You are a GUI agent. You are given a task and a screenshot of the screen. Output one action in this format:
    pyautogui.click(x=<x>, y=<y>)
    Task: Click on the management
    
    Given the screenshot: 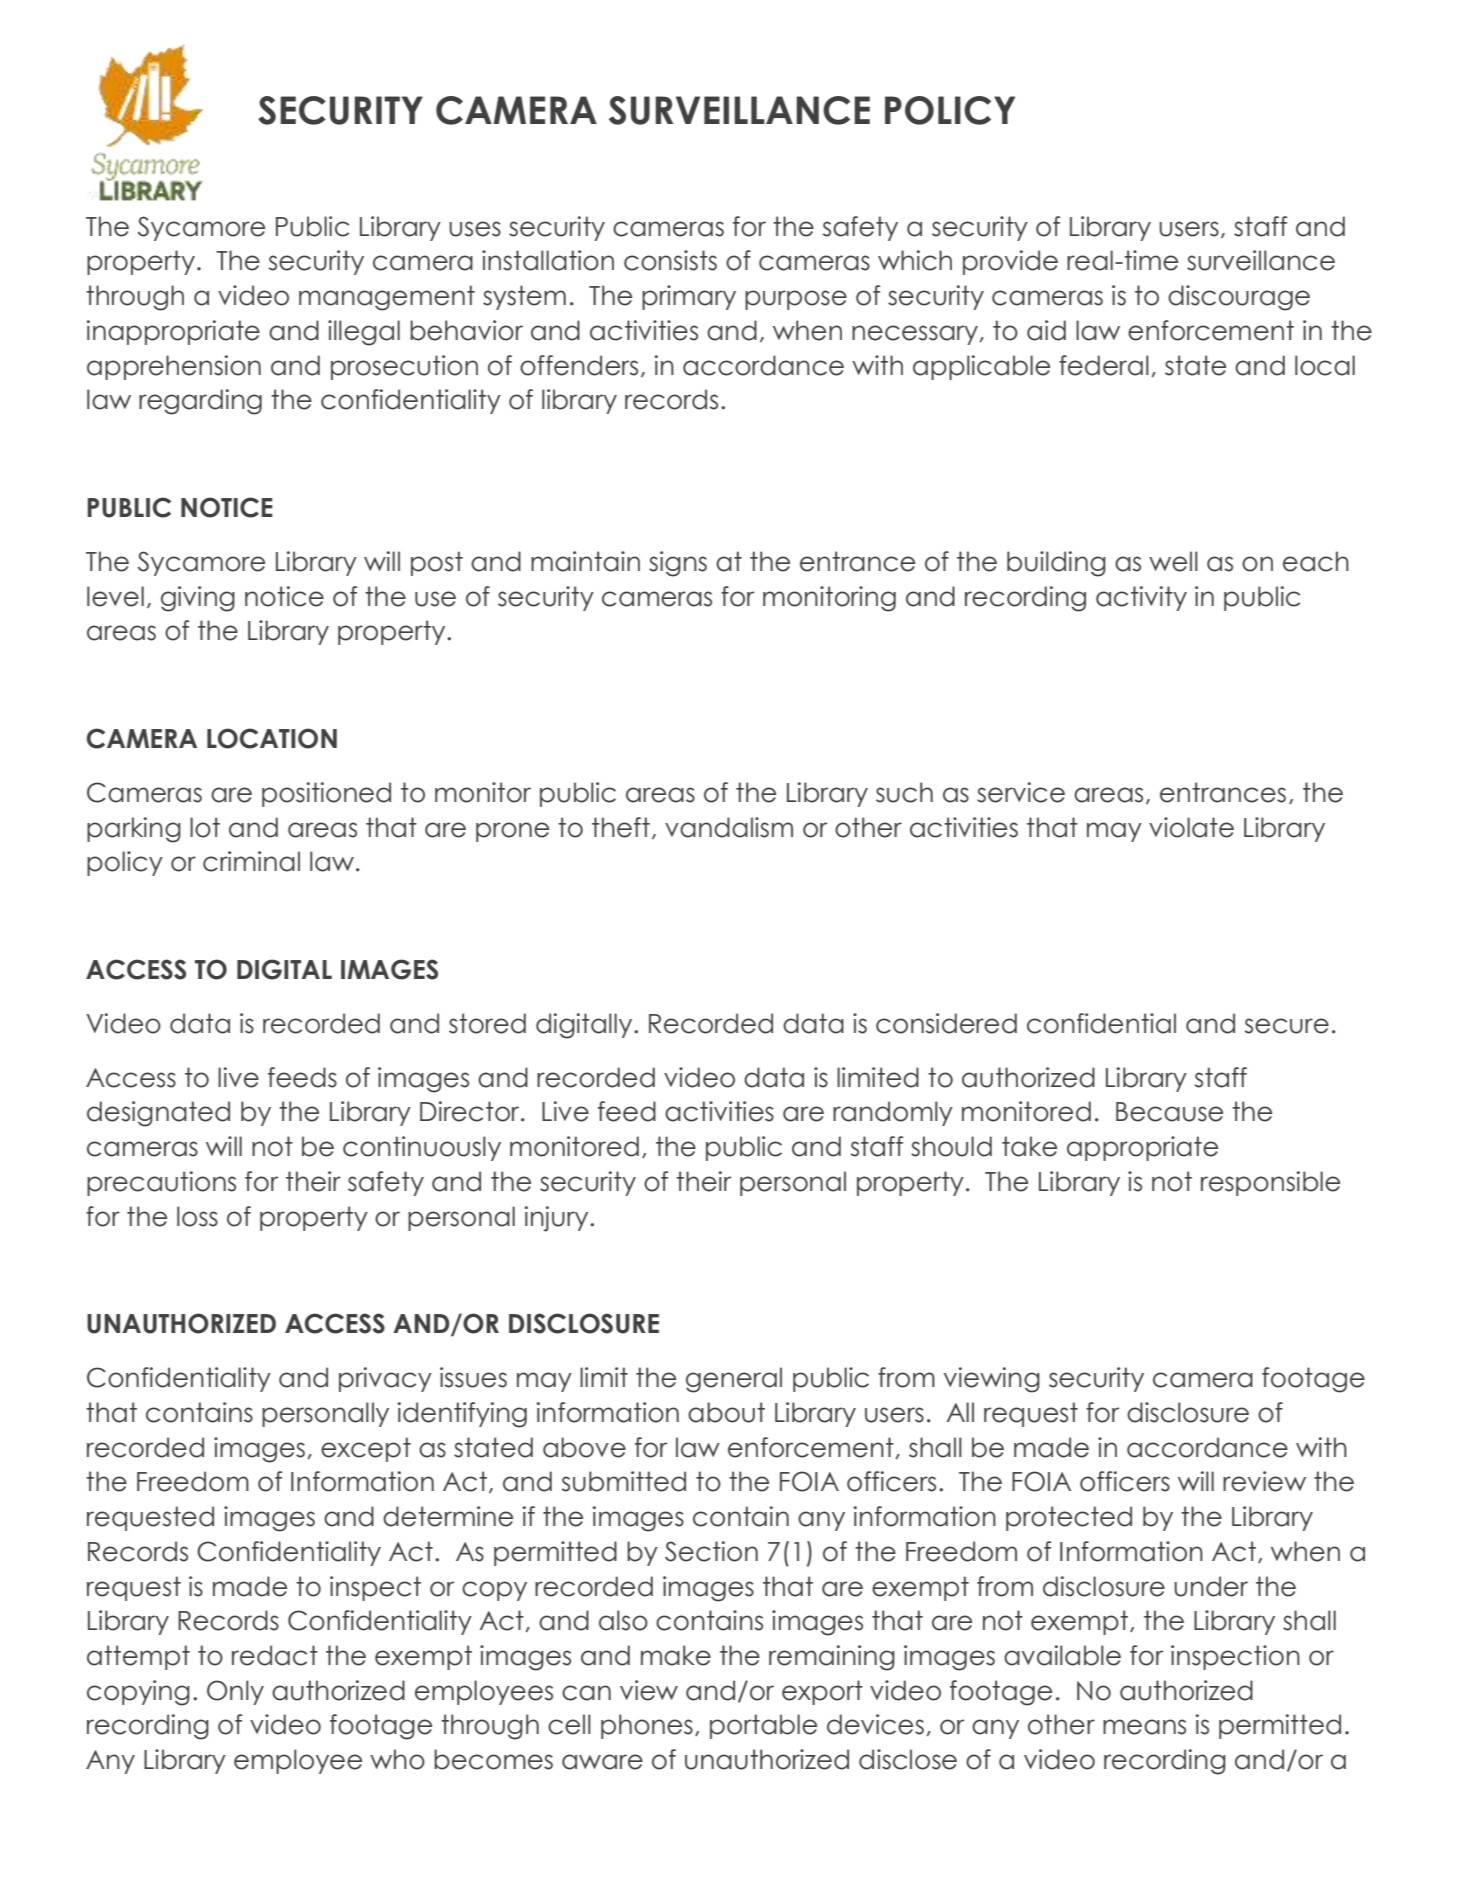 What is the action you would take?
    pyautogui.click(x=387, y=298)
